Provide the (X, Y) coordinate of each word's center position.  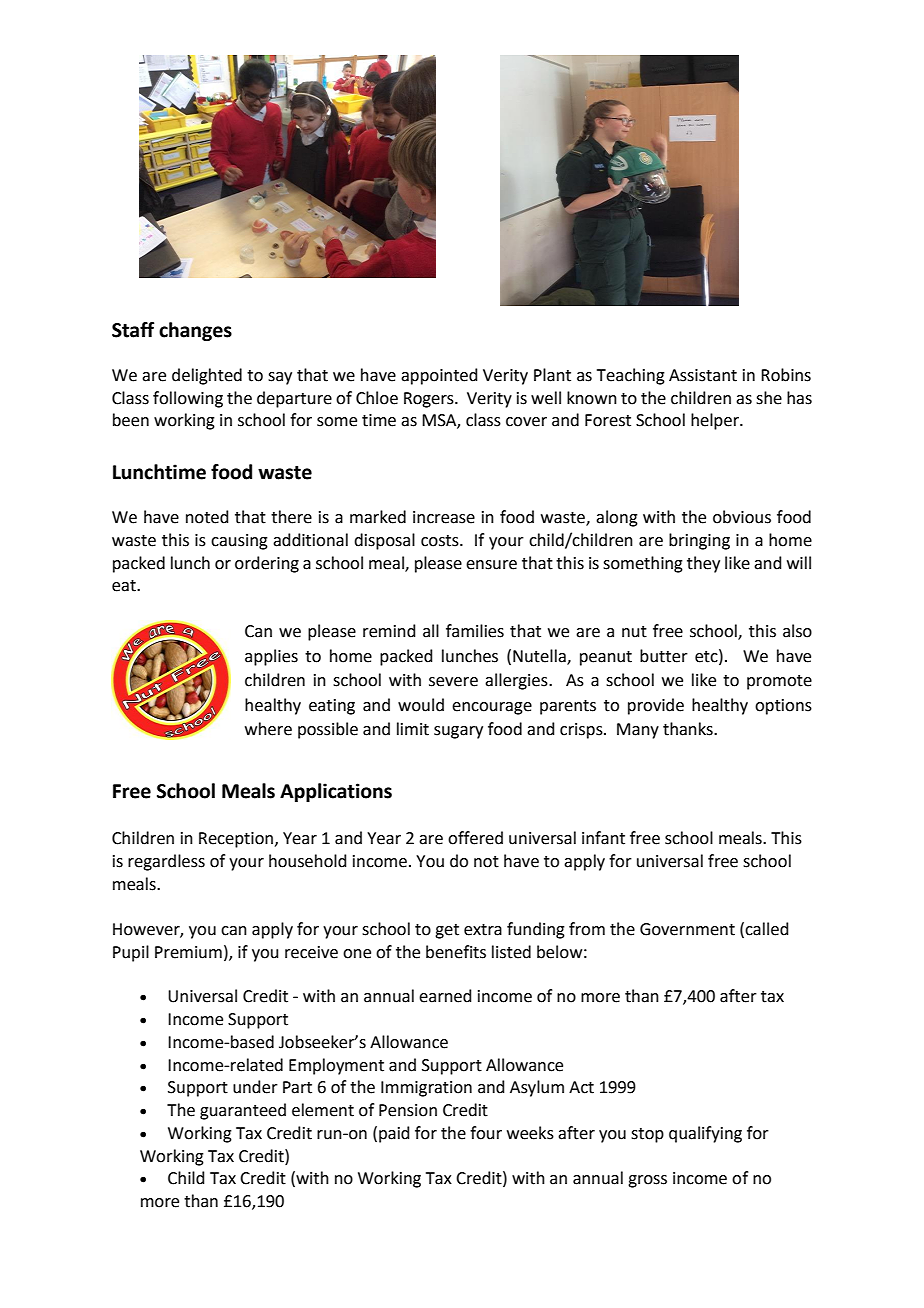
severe (453, 682)
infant (603, 838)
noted (207, 517)
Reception (236, 840)
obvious (742, 517)
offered (475, 838)
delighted (207, 376)
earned (445, 996)
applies (271, 657)
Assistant (703, 375)
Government (687, 929)
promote (779, 682)
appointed (439, 376)
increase (444, 517)
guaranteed (243, 1111)
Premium (188, 952)
